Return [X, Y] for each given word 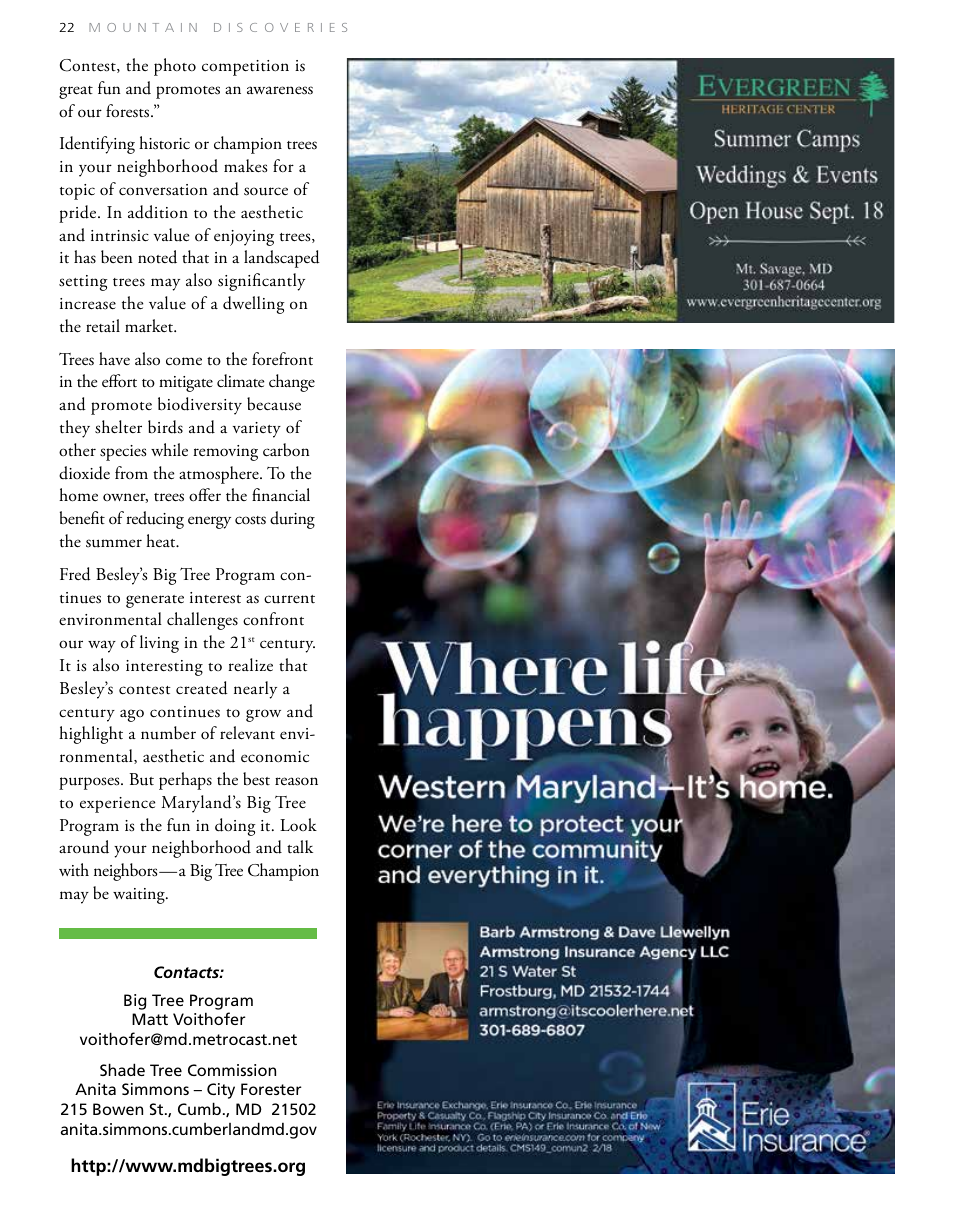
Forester [271, 1089]
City [221, 1091]
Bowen [118, 1109]
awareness [280, 90]
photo [175, 67]
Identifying [97, 145]
